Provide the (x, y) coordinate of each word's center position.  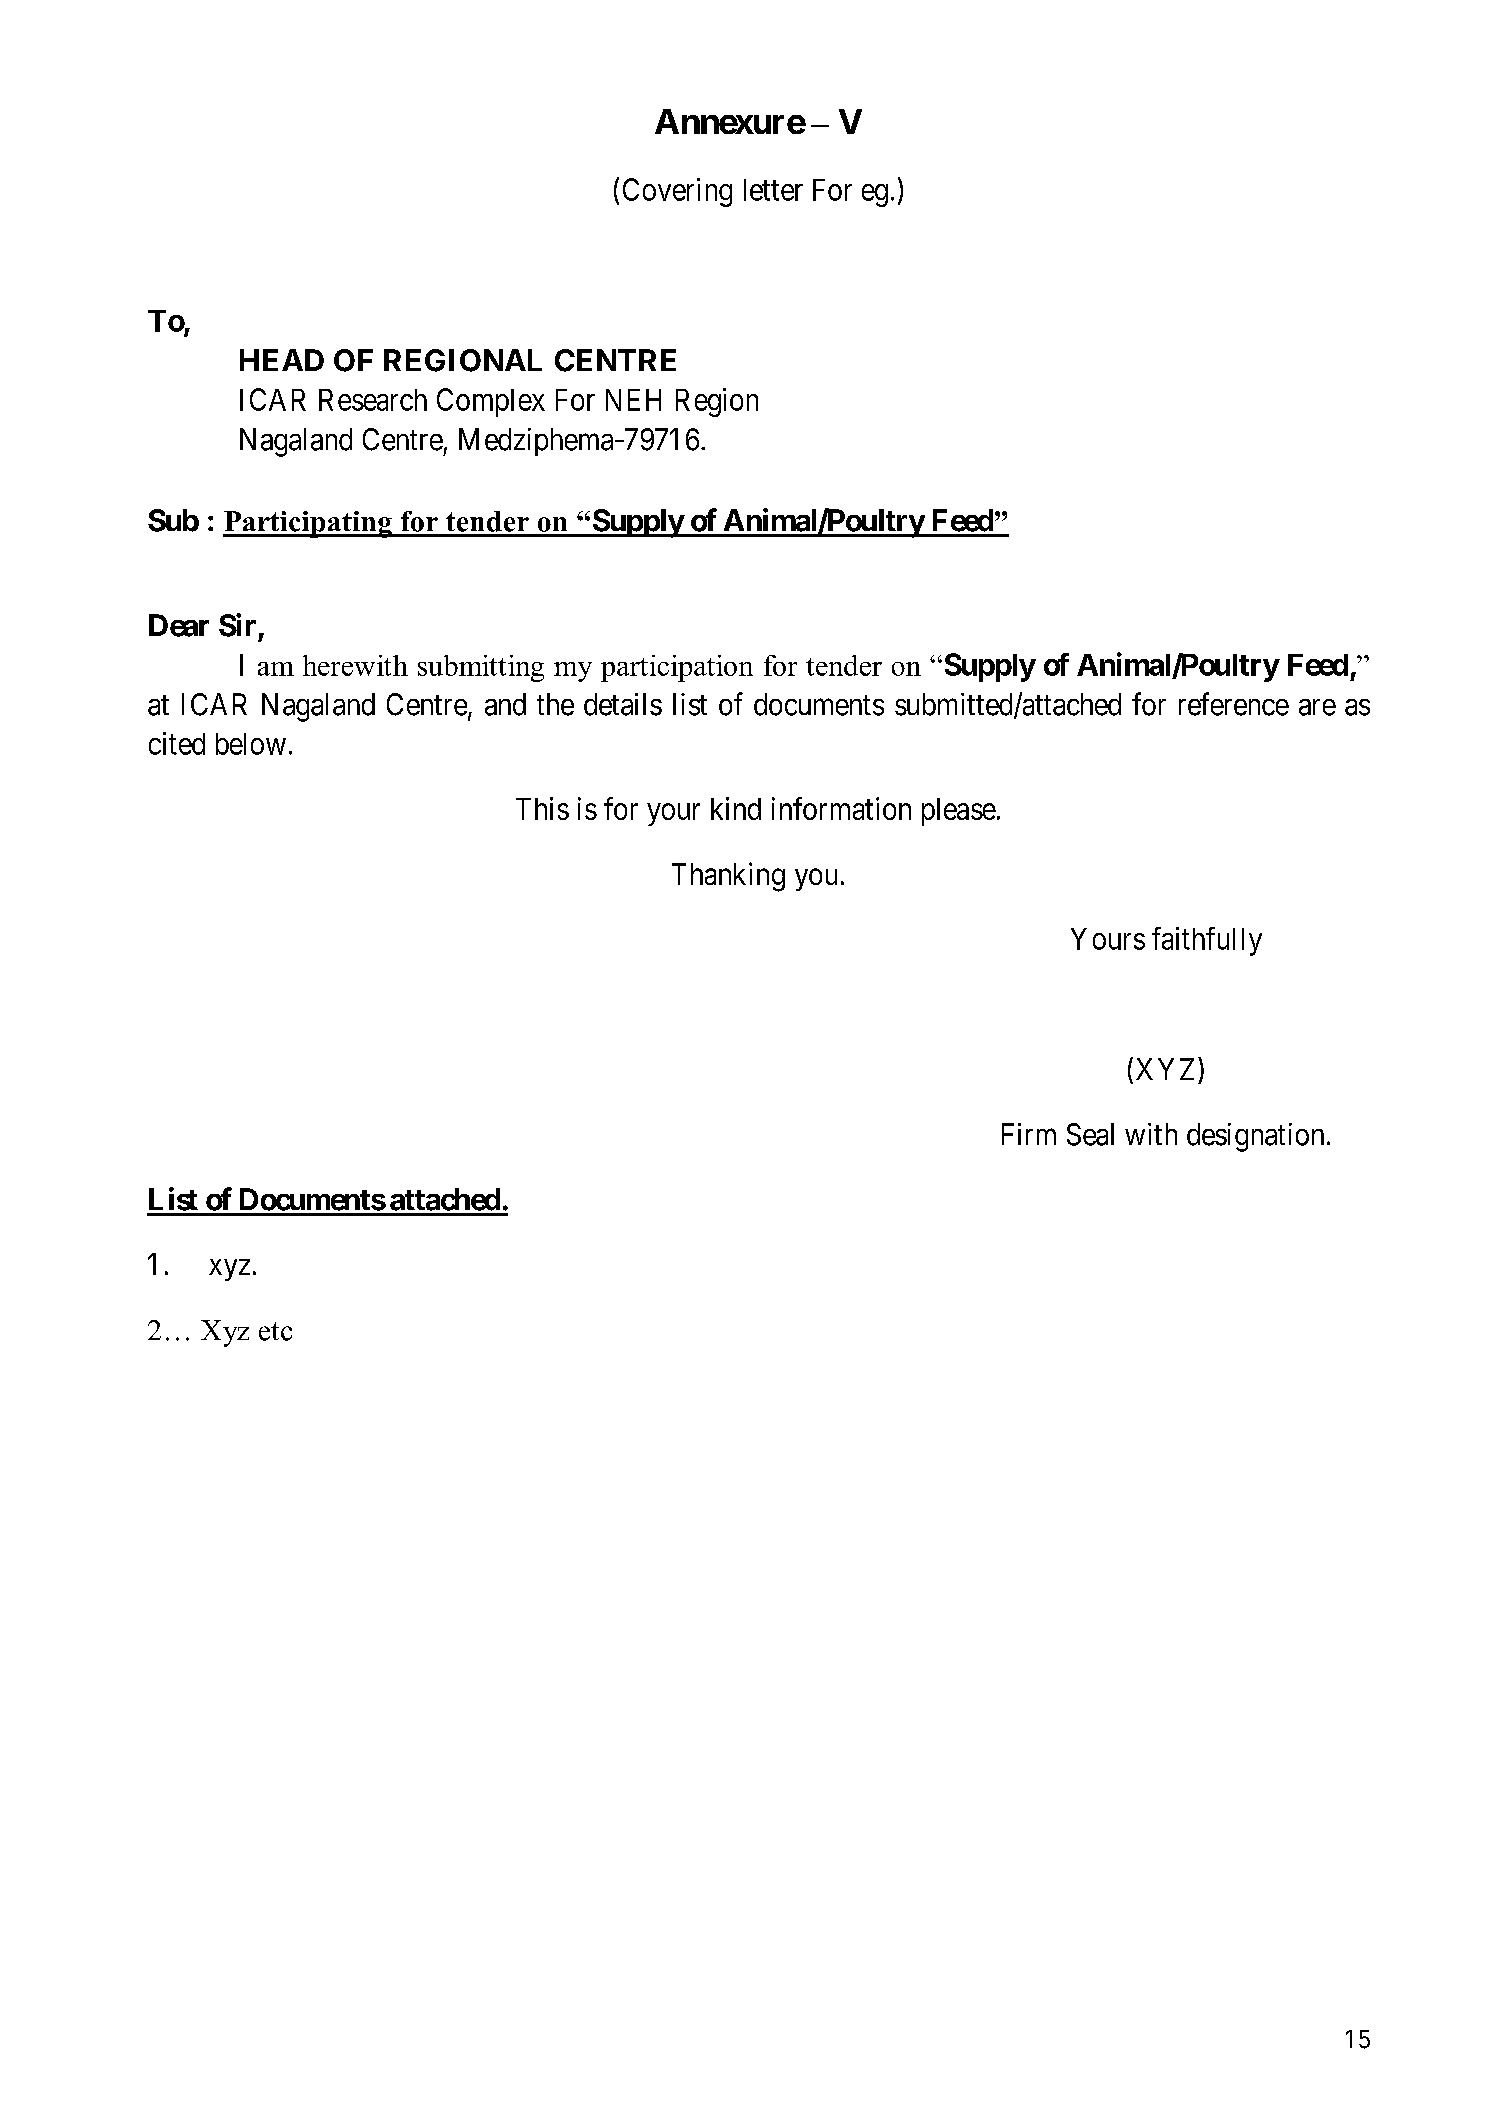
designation (1255, 1137)
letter (773, 190)
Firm (1029, 1134)
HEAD (282, 360)
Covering (677, 192)
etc (275, 1331)
